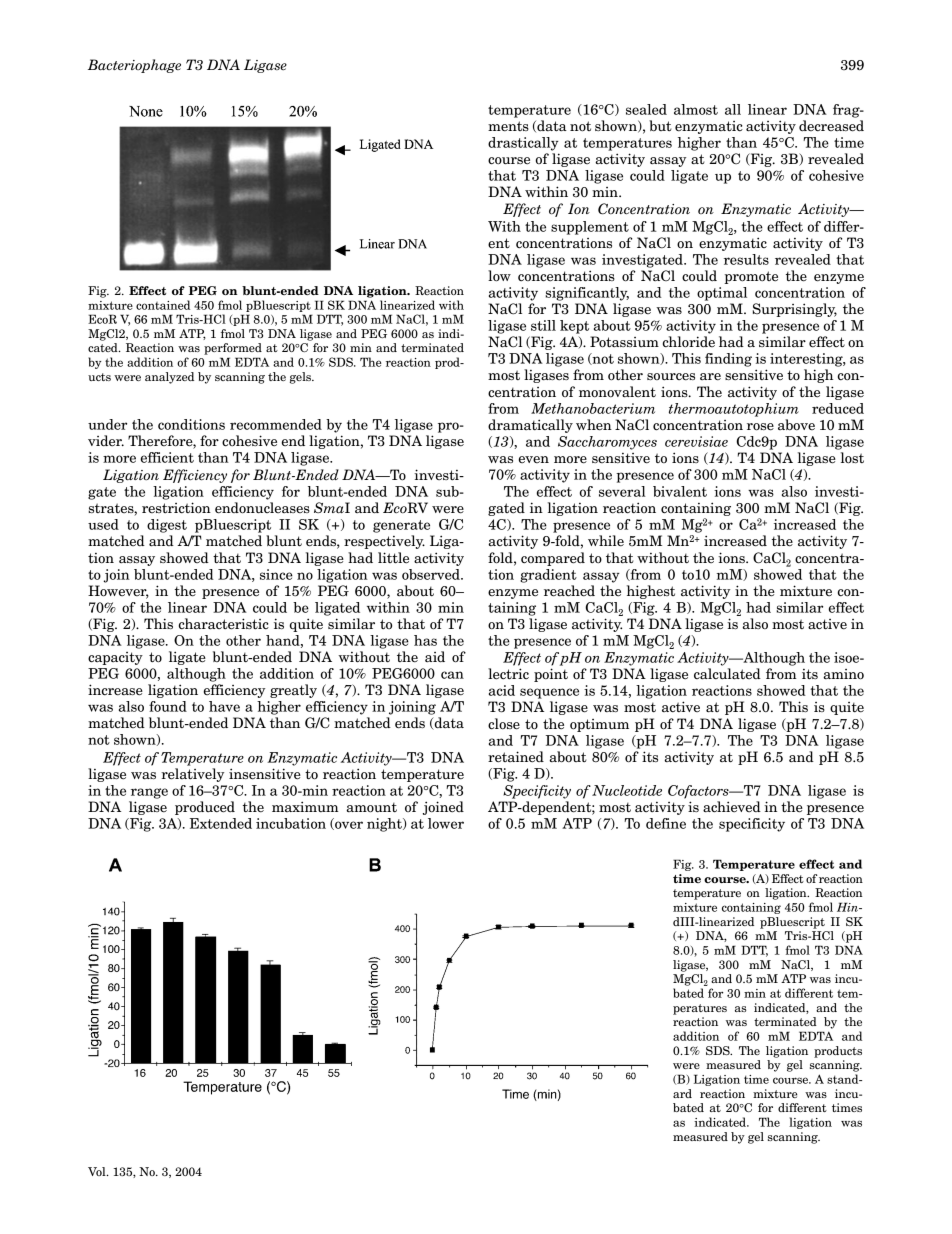 Image resolution: width=952 pixels, height=1234 pixels. What do you see at coordinates (134, 66) in the page?
I see `Bacteriophage` at bounding box center [134, 66].
